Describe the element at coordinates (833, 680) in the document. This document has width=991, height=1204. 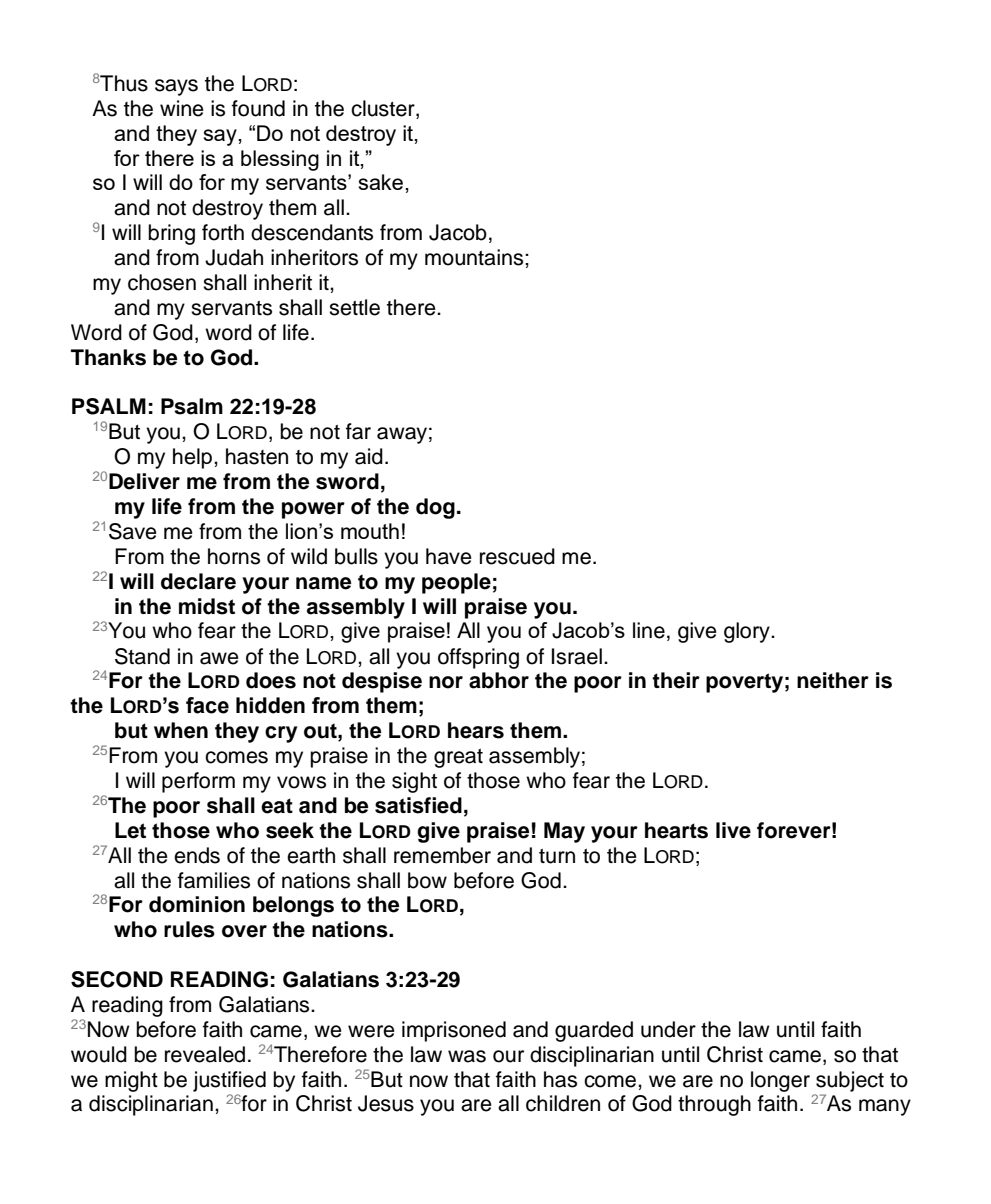
I see `neither` at that location.
